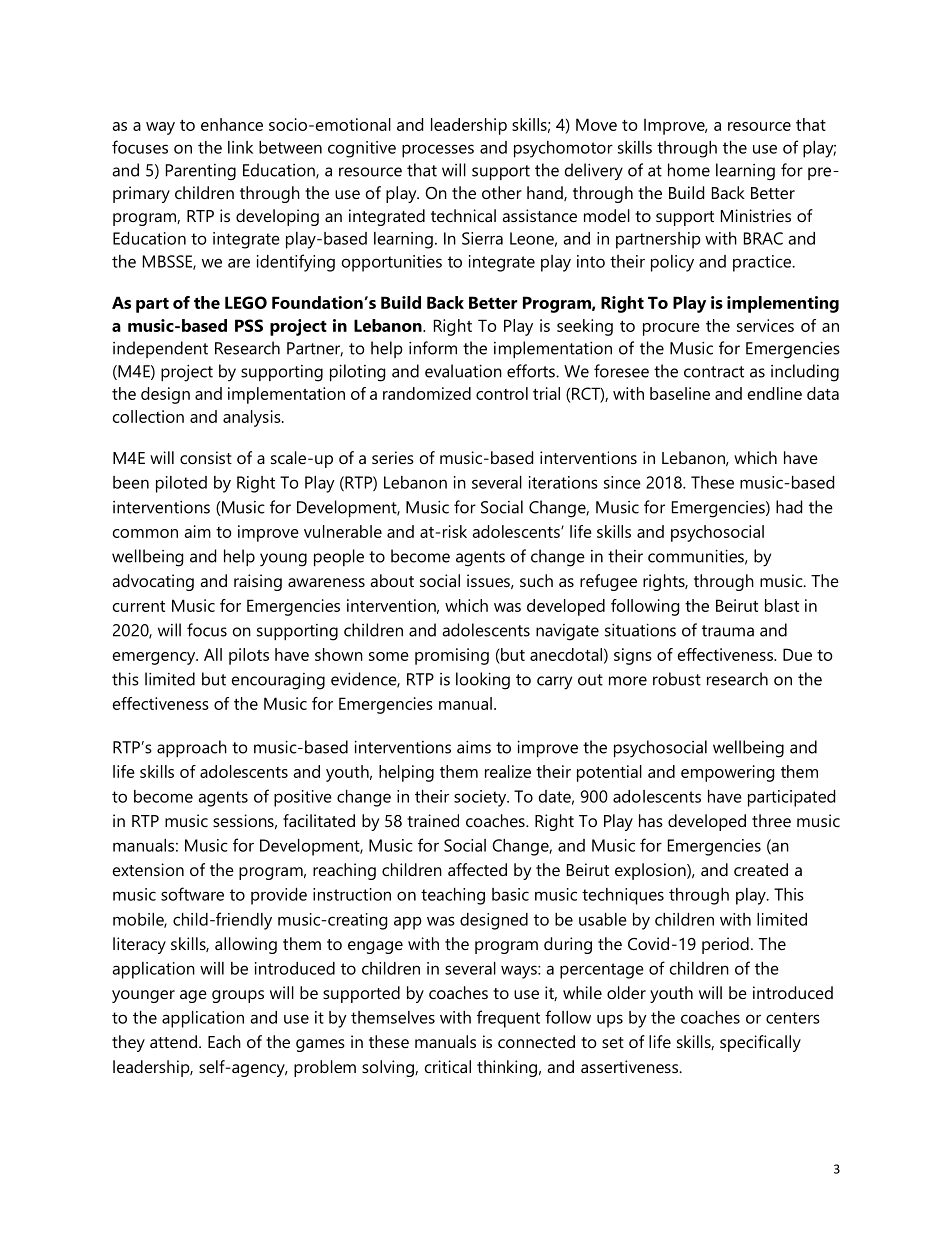 The width and height of the image is (952, 1233). I want to click on link, so click(240, 147).
